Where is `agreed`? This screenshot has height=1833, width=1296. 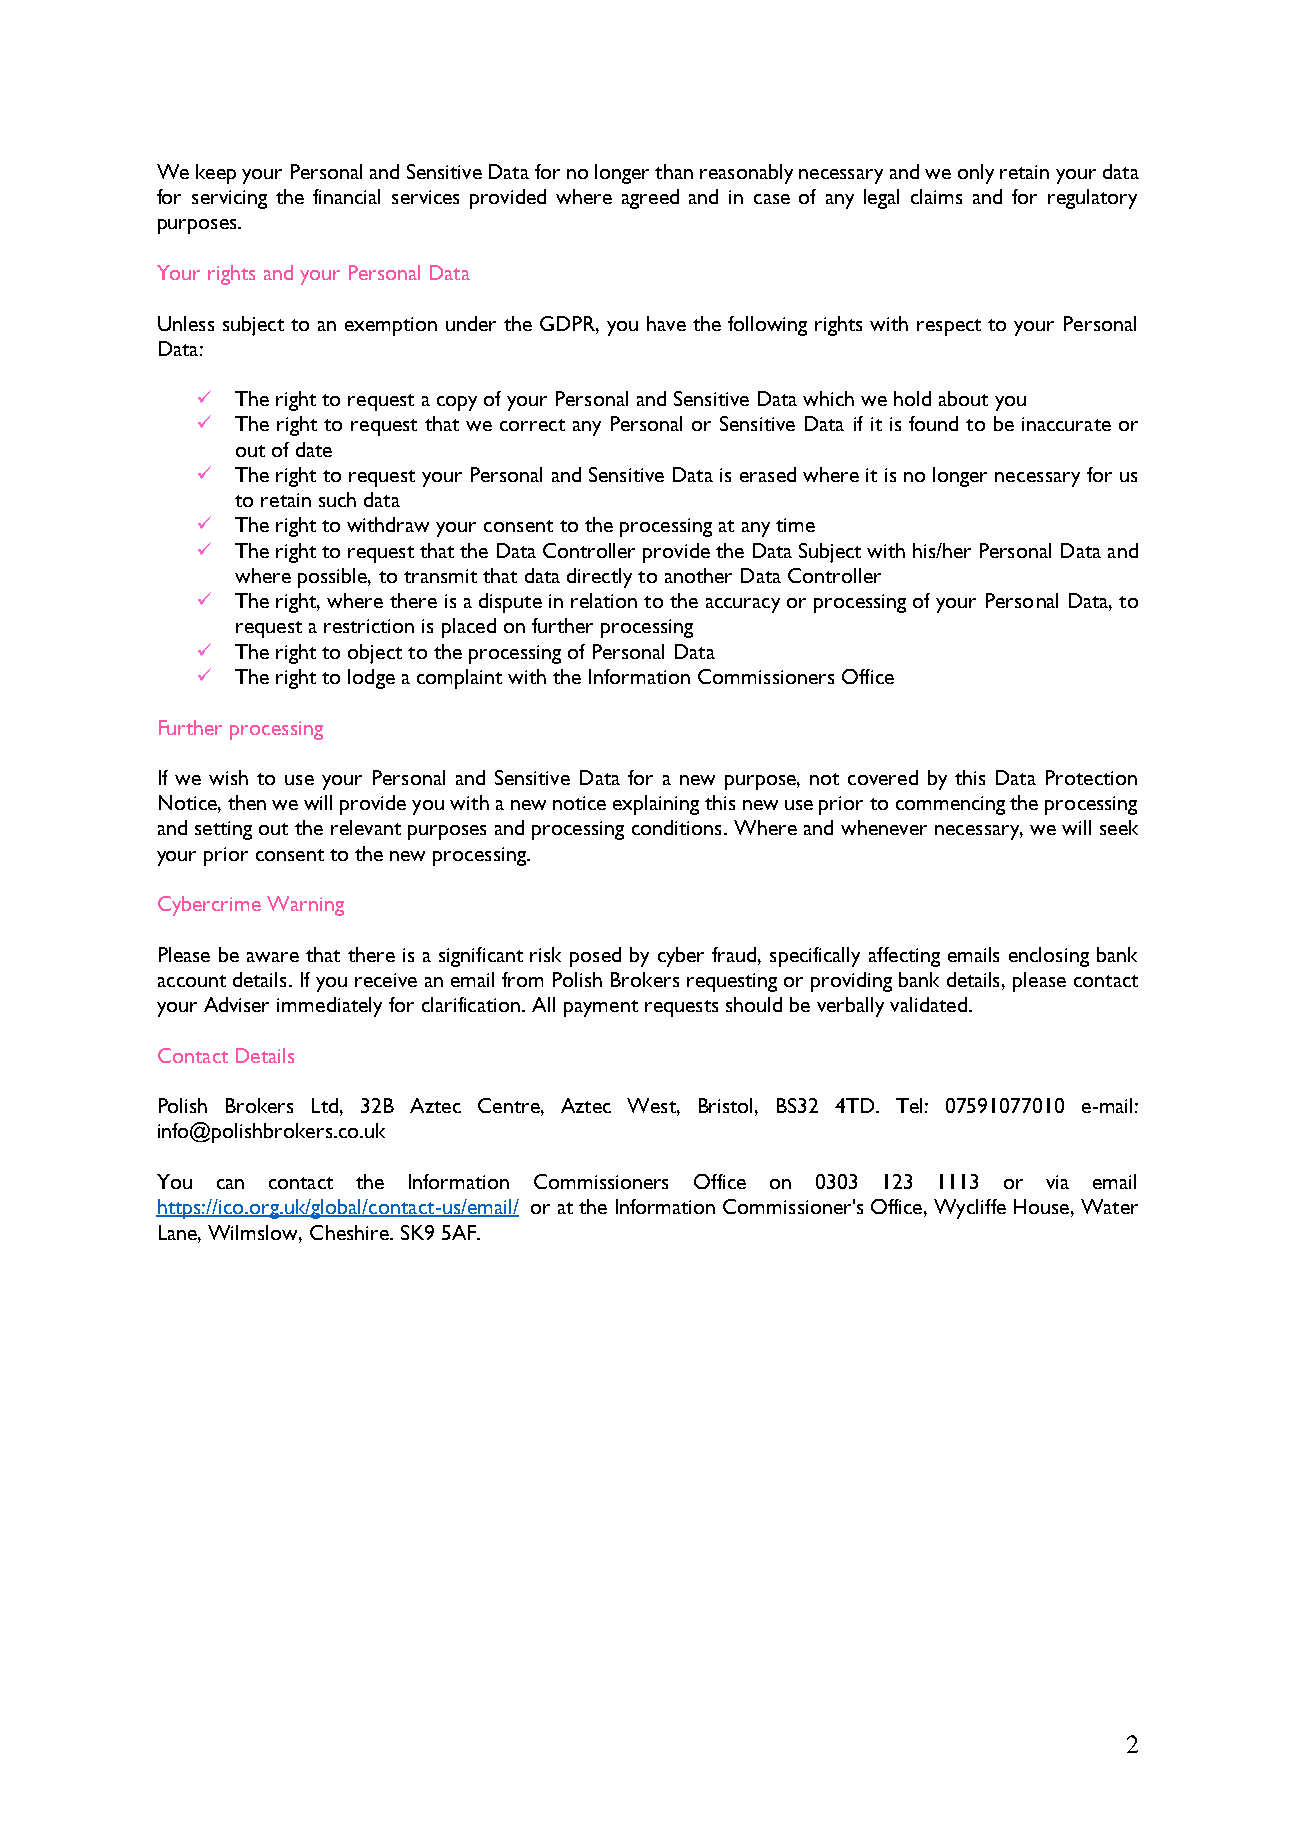 agreed is located at coordinates (650, 199).
